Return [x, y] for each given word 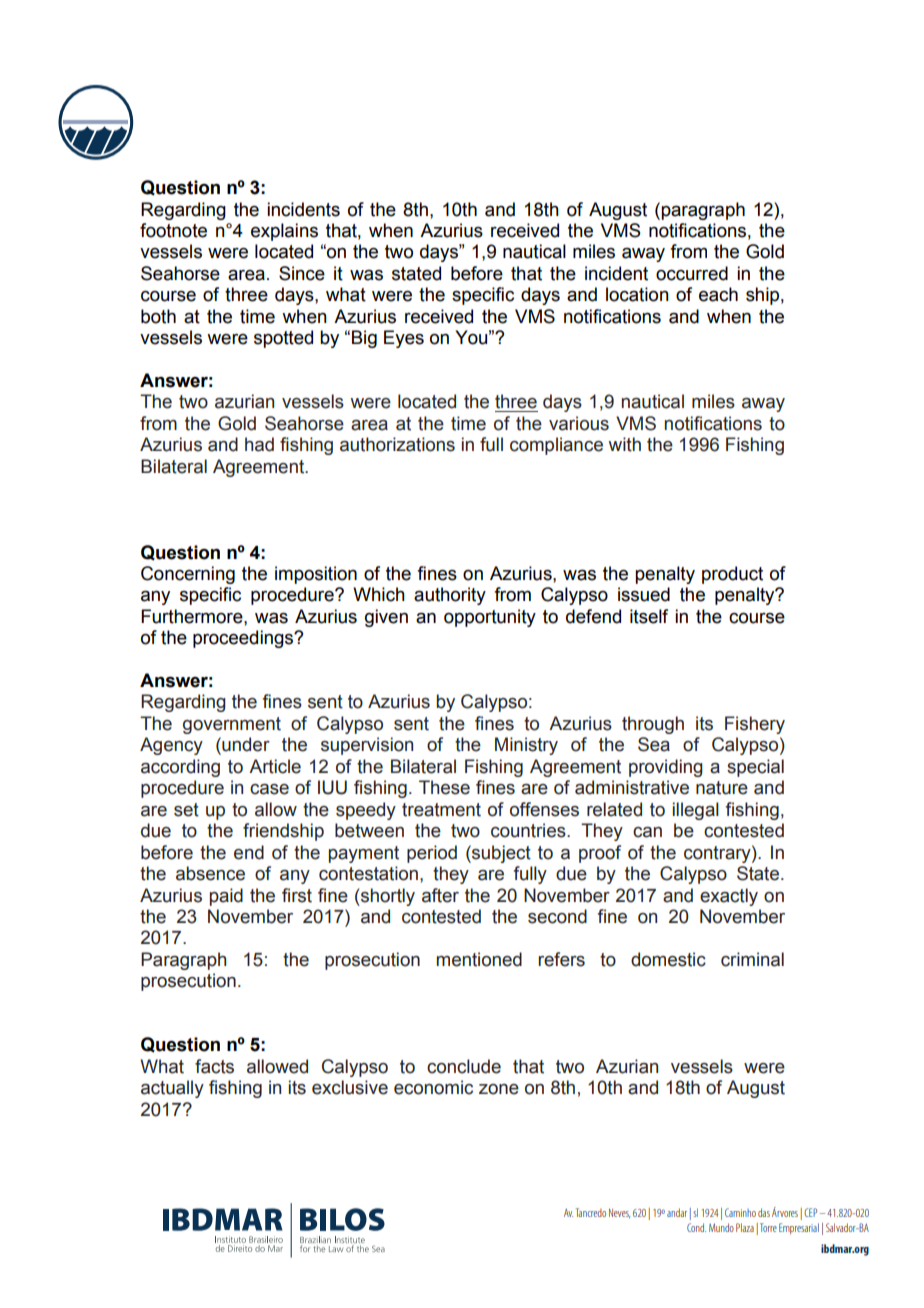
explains [284, 232]
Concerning [188, 575]
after [440, 895]
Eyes [404, 339]
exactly [729, 897]
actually [172, 1089]
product [732, 575]
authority [450, 596]
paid [226, 897]
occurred [692, 273]
